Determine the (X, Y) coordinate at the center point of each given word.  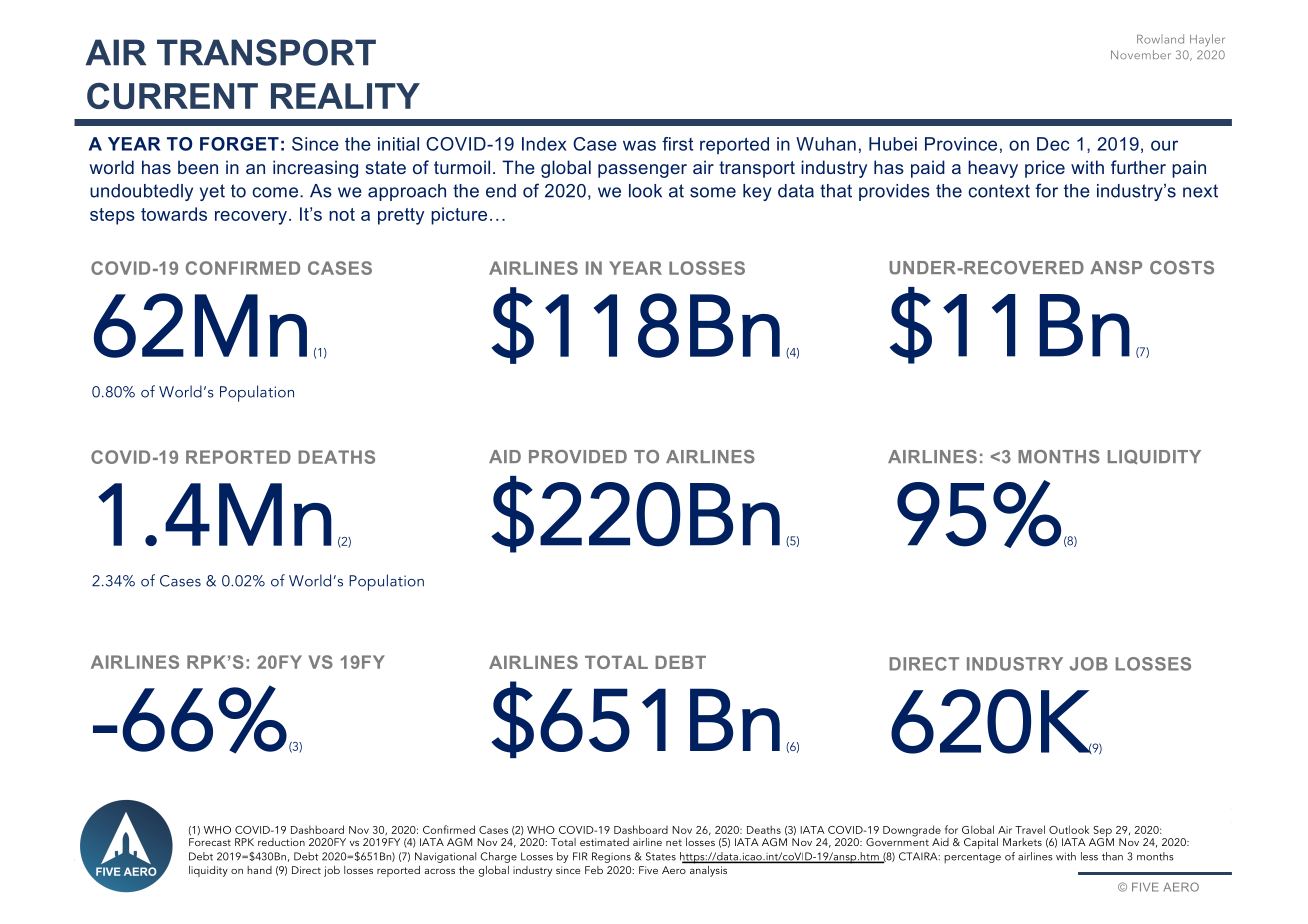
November (1141, 54)
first (677, 144)
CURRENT (172, 96)
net (674, 842)
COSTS (1182, 268)
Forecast (210, 842)
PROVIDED (578, 457)
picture (459, 216)
